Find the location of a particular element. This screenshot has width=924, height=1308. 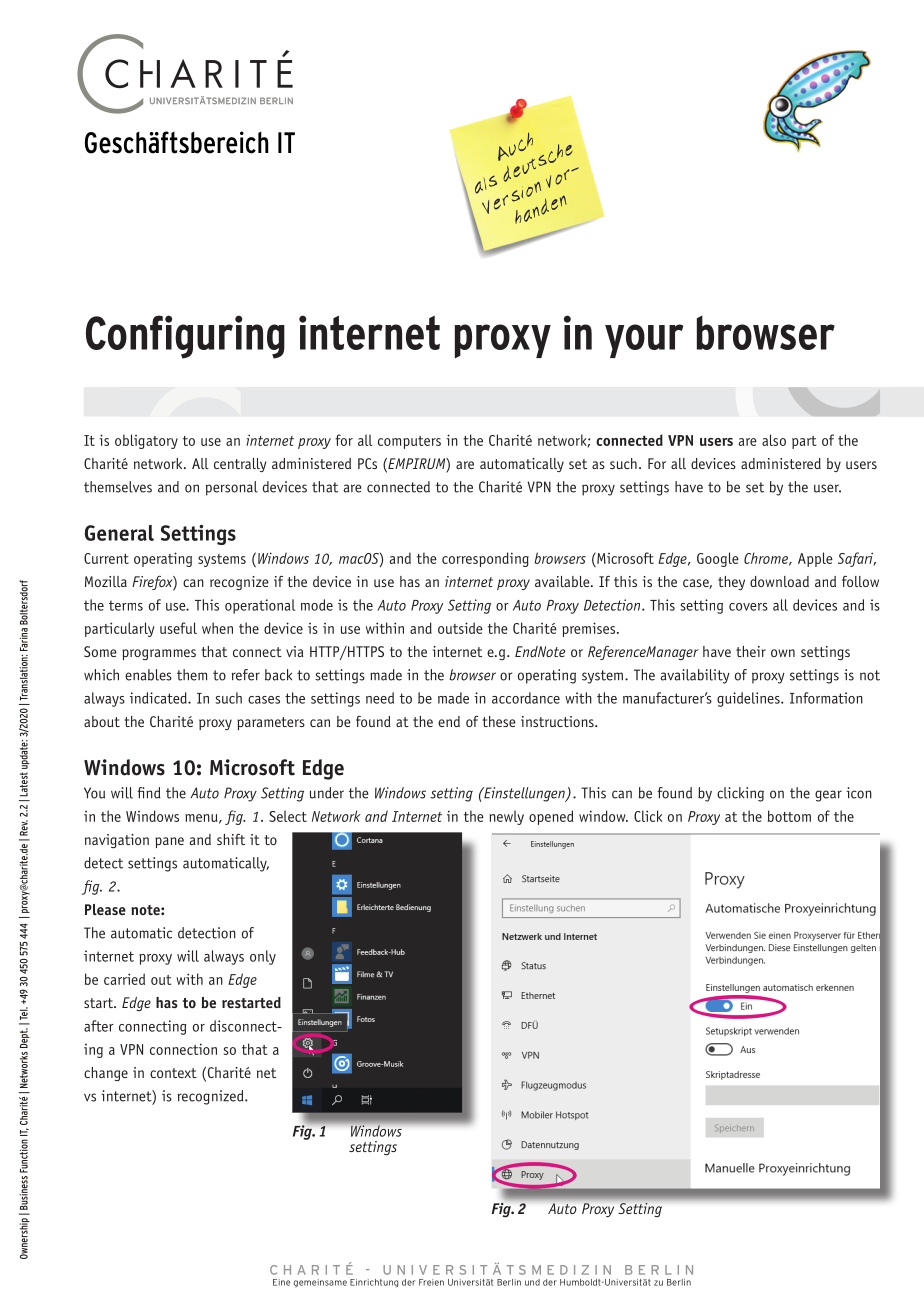

outside is located at coordinates (460, 628).
